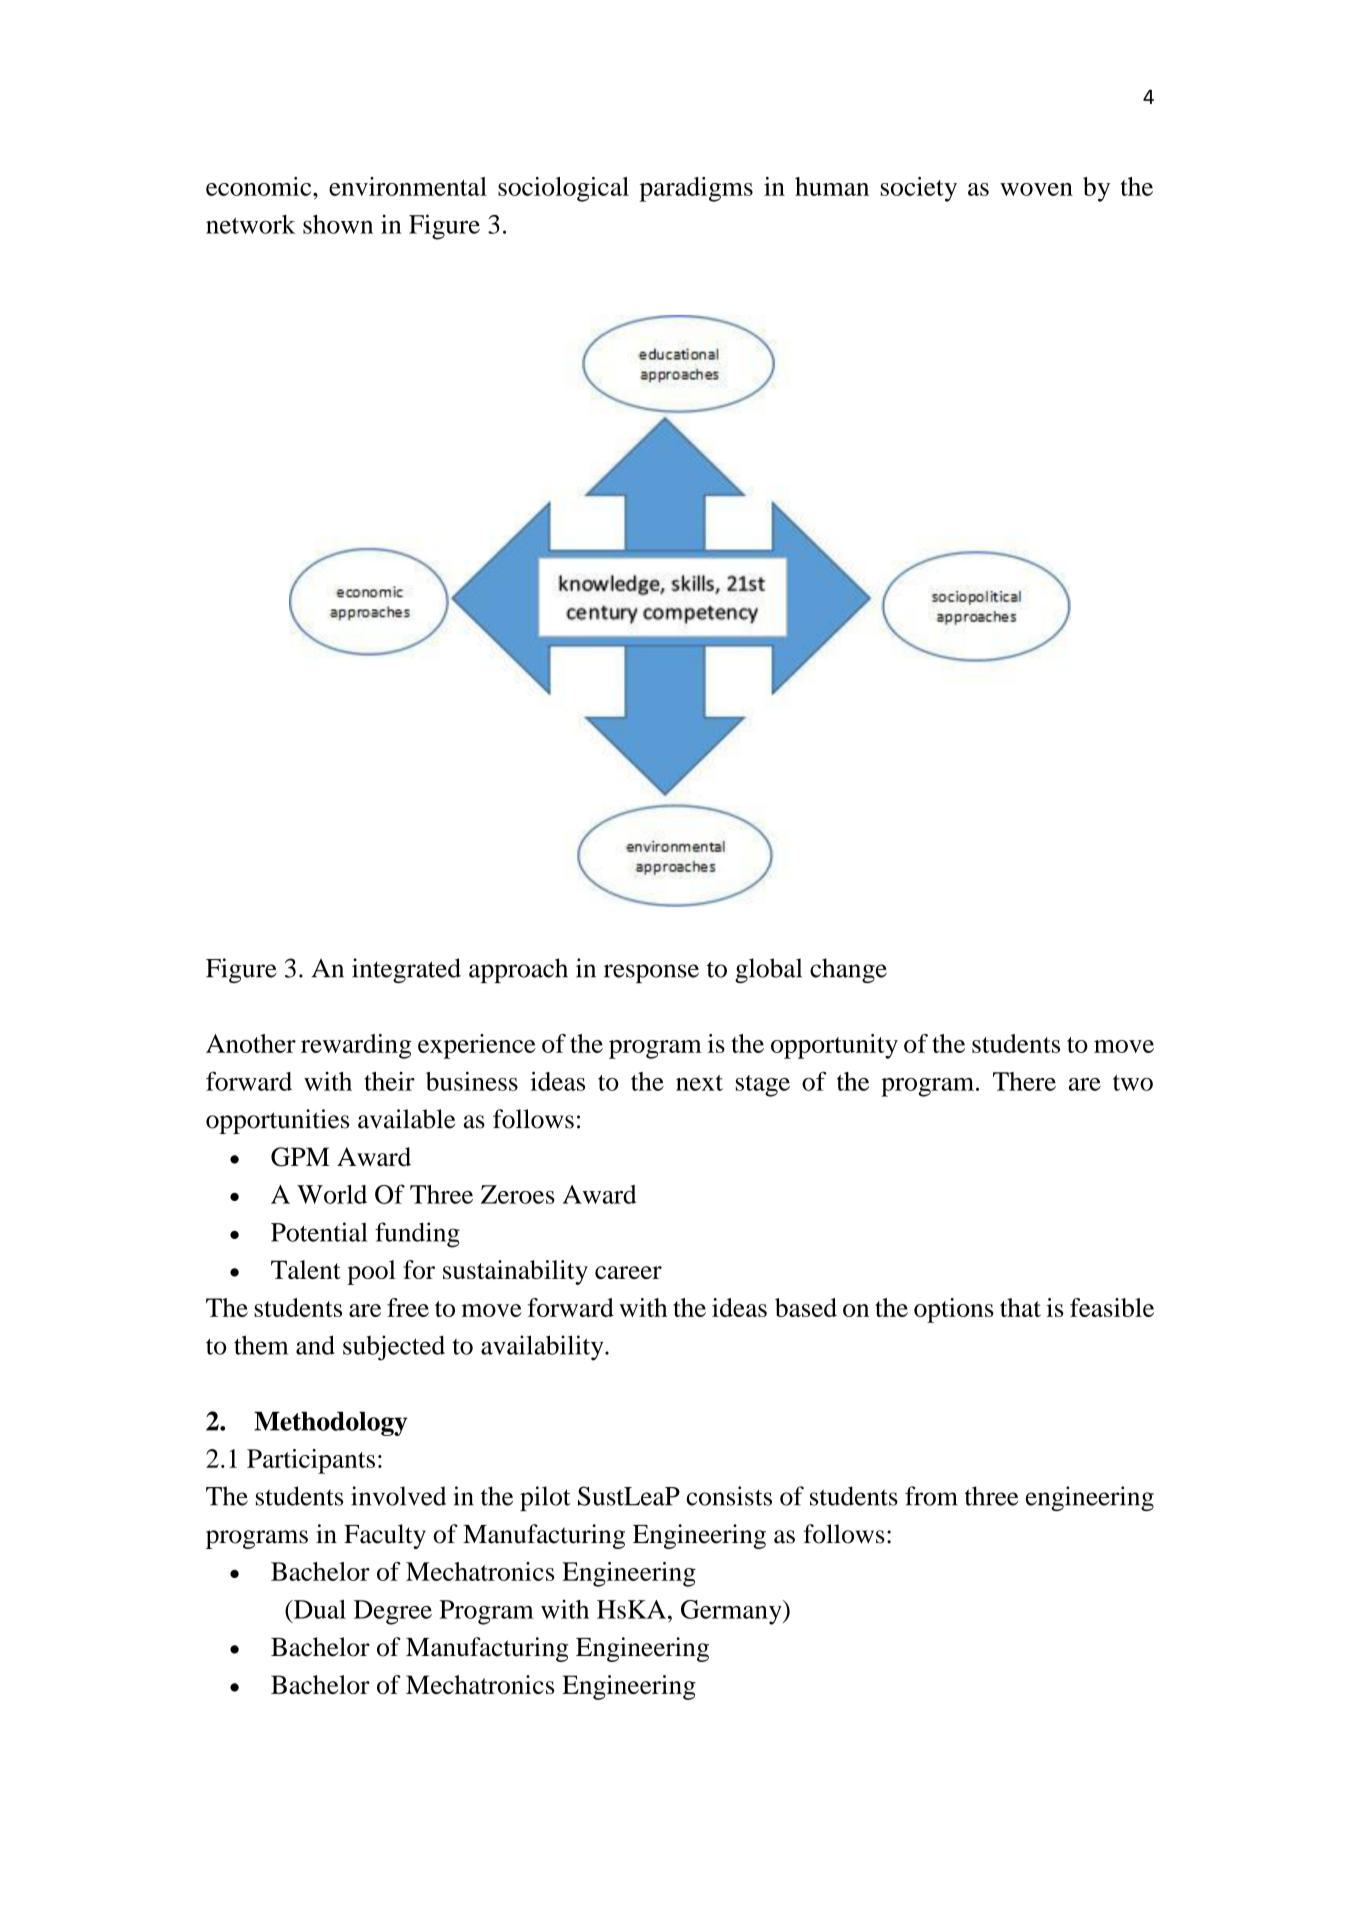  Describe the element at coordinates (356, 1046) in the screenshot. I see `rewarding` at that location.
